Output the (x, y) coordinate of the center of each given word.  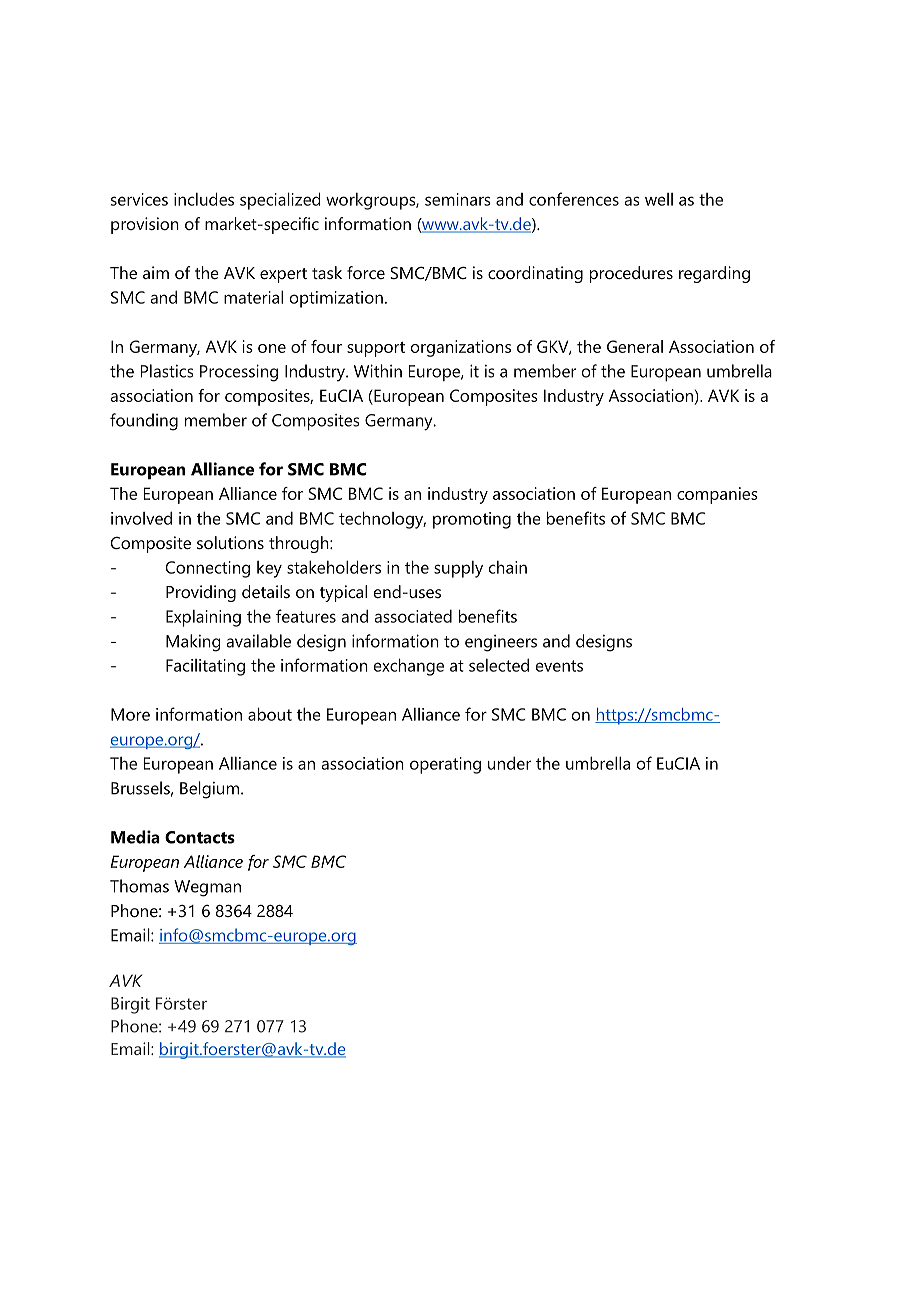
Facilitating (205, 667)
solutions (230, 542)
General (635, 346)
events (559, 666)
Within (378, 371)
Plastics (167, 371)
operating (445, 765)
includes (204, 199)
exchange (409, 667)
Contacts (200, 837)
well (659, 199)
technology (382, 520)
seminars (458, 199)
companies (717, 495)
